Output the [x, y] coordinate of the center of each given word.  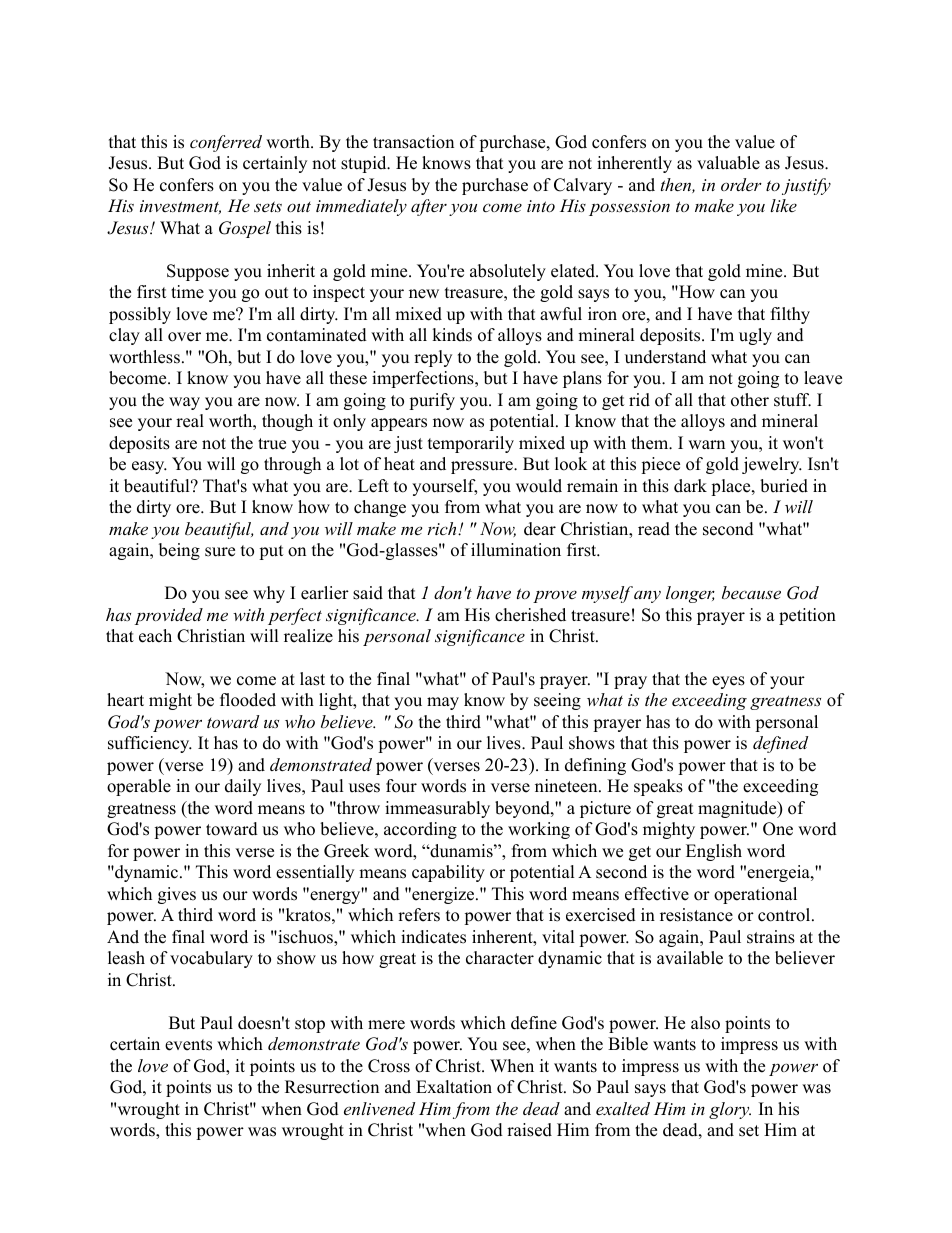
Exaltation [454, 1087]
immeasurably [437, 809]
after [429, 207]
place [732, 487]
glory [730, 1110]
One [778, 829]
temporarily [471, 444]
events [188, 1045]
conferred [226, 143]
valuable [728, 163]
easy [149, 467]
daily [243, 787]
